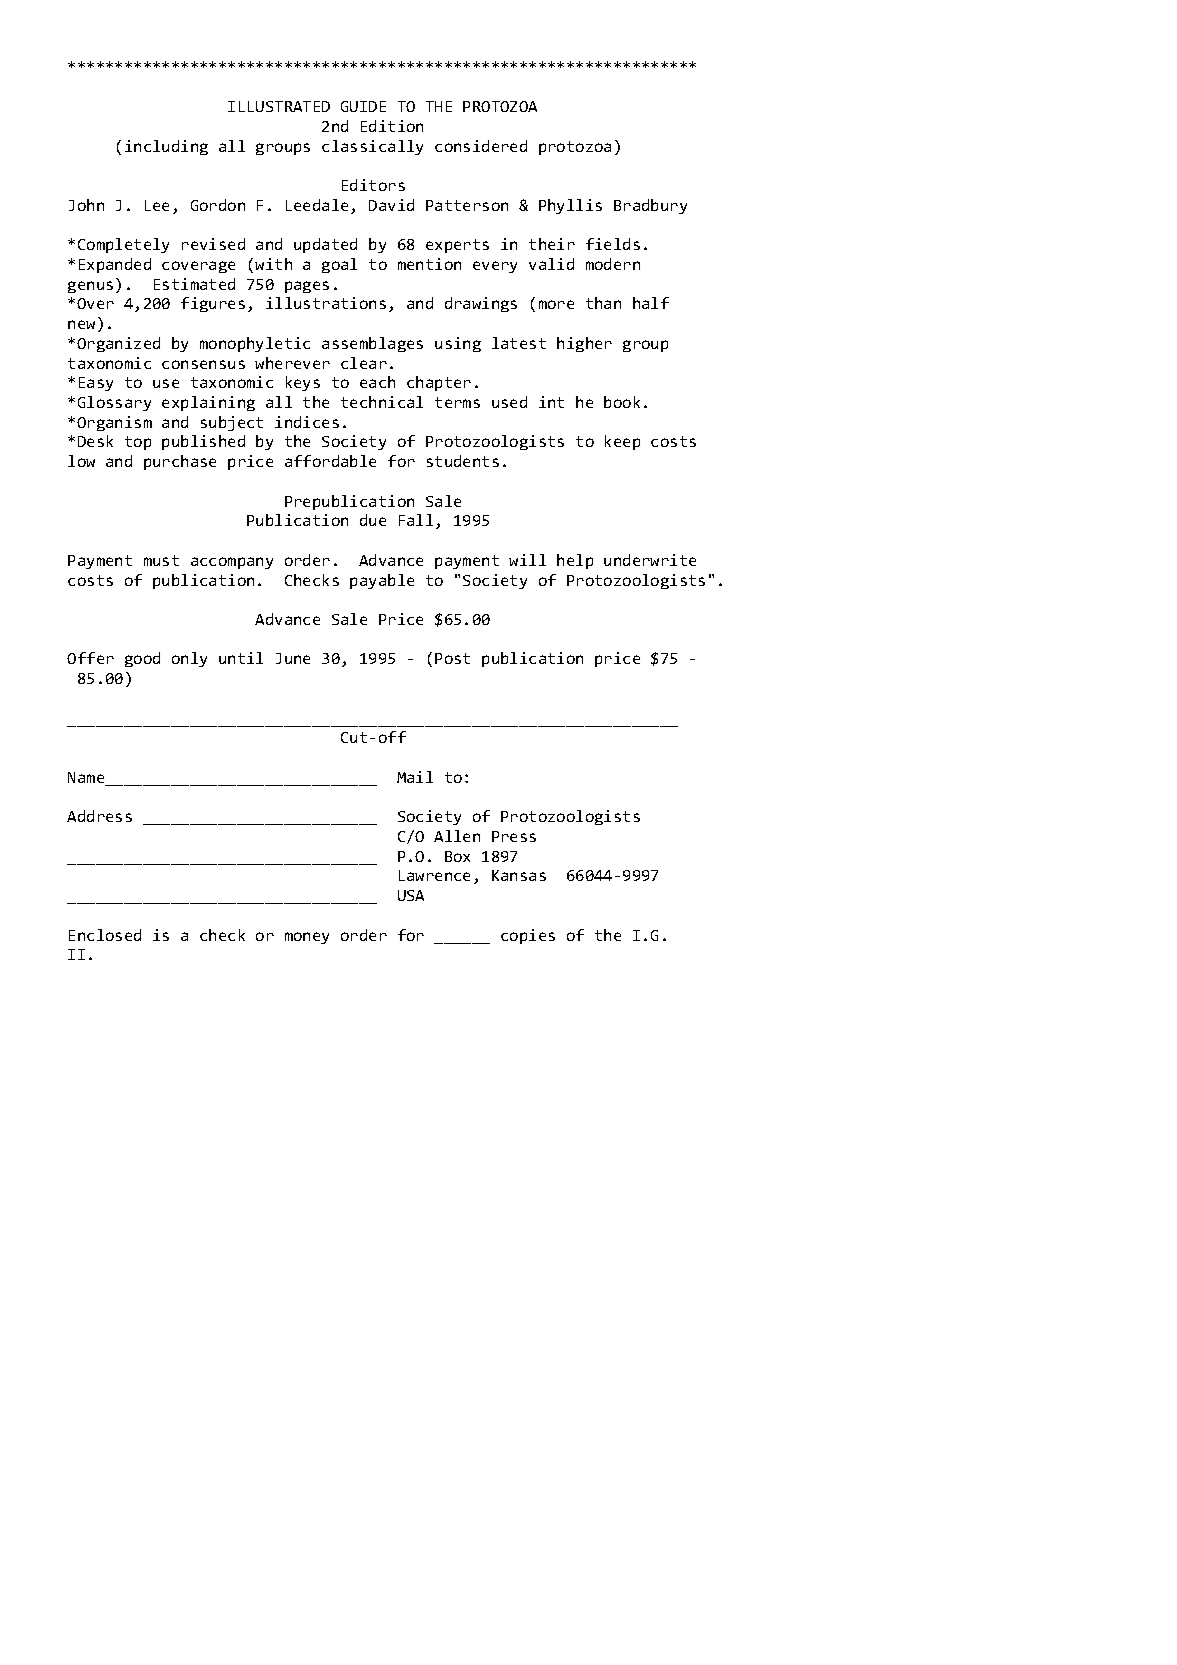  What do you see at coordinates (105, 935) in the screenshot?
I see `Enclosed` at bounding box center [105, 935].
